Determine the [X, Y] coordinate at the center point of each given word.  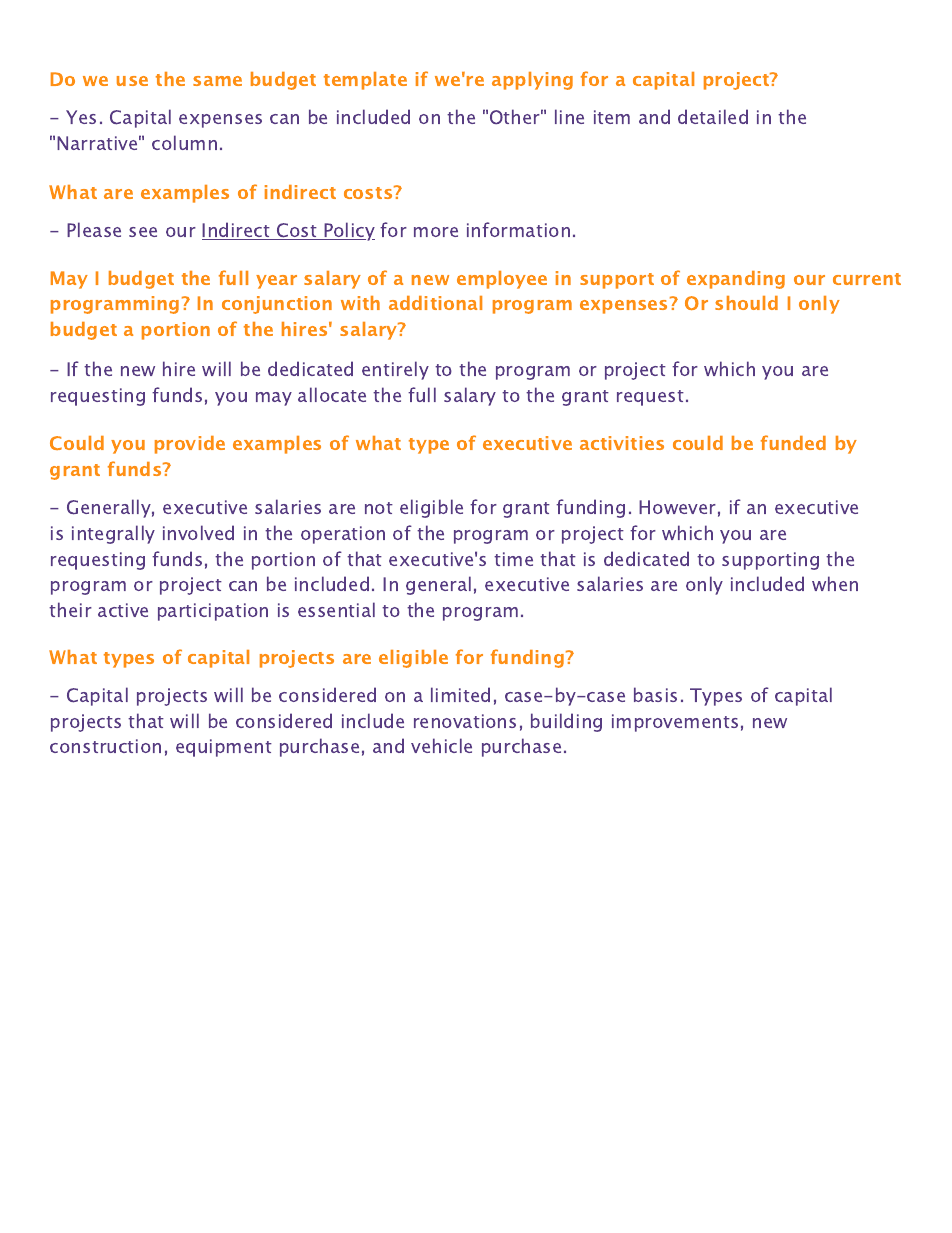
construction [105, 746]
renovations [465, 721]
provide [190, 445]
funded [793, 442]
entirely [395, 370]
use [132, 81]
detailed [713, 116]
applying [532, 81]
